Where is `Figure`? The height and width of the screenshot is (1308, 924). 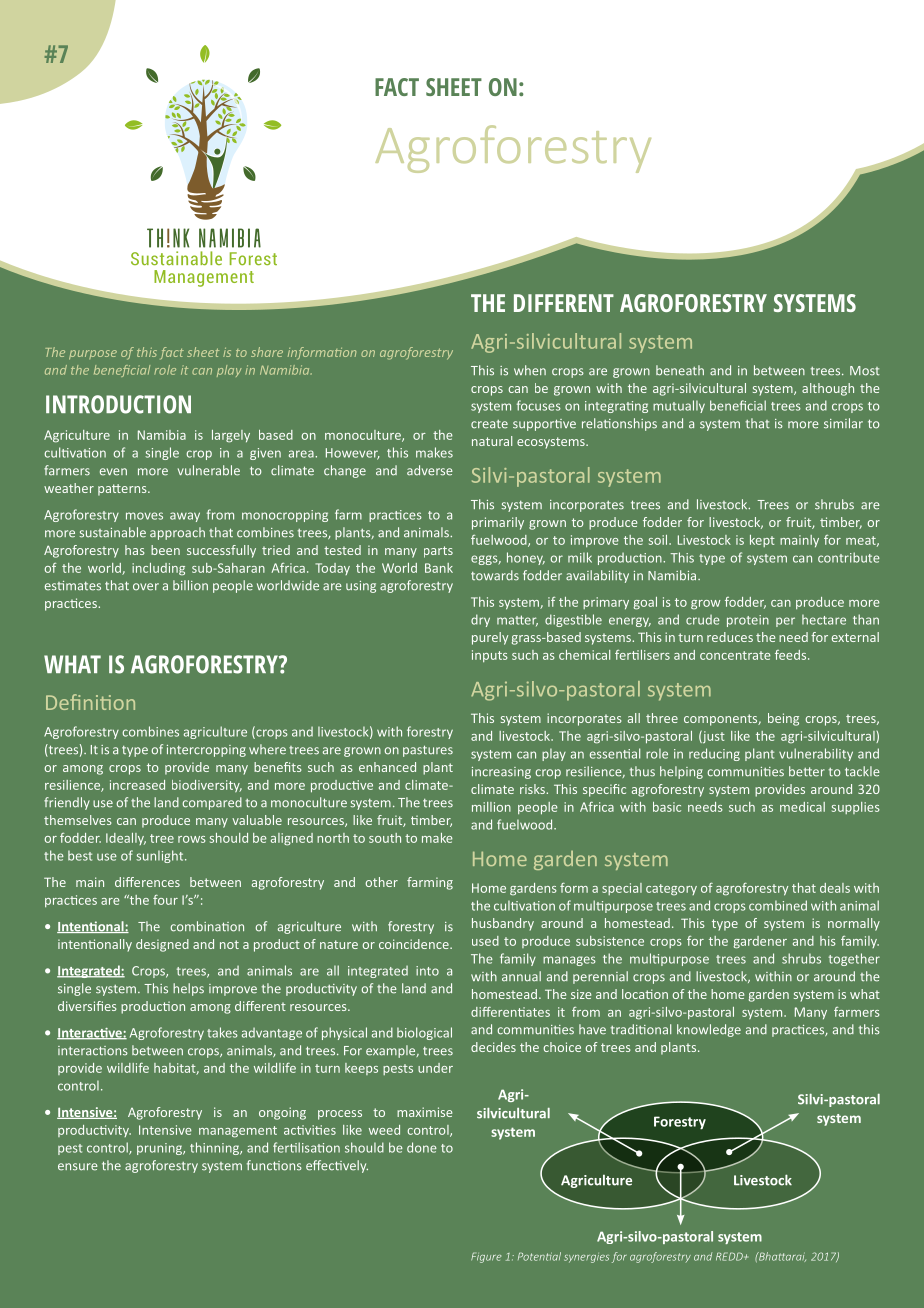
Figure is located at coordinates (486, 1257).
